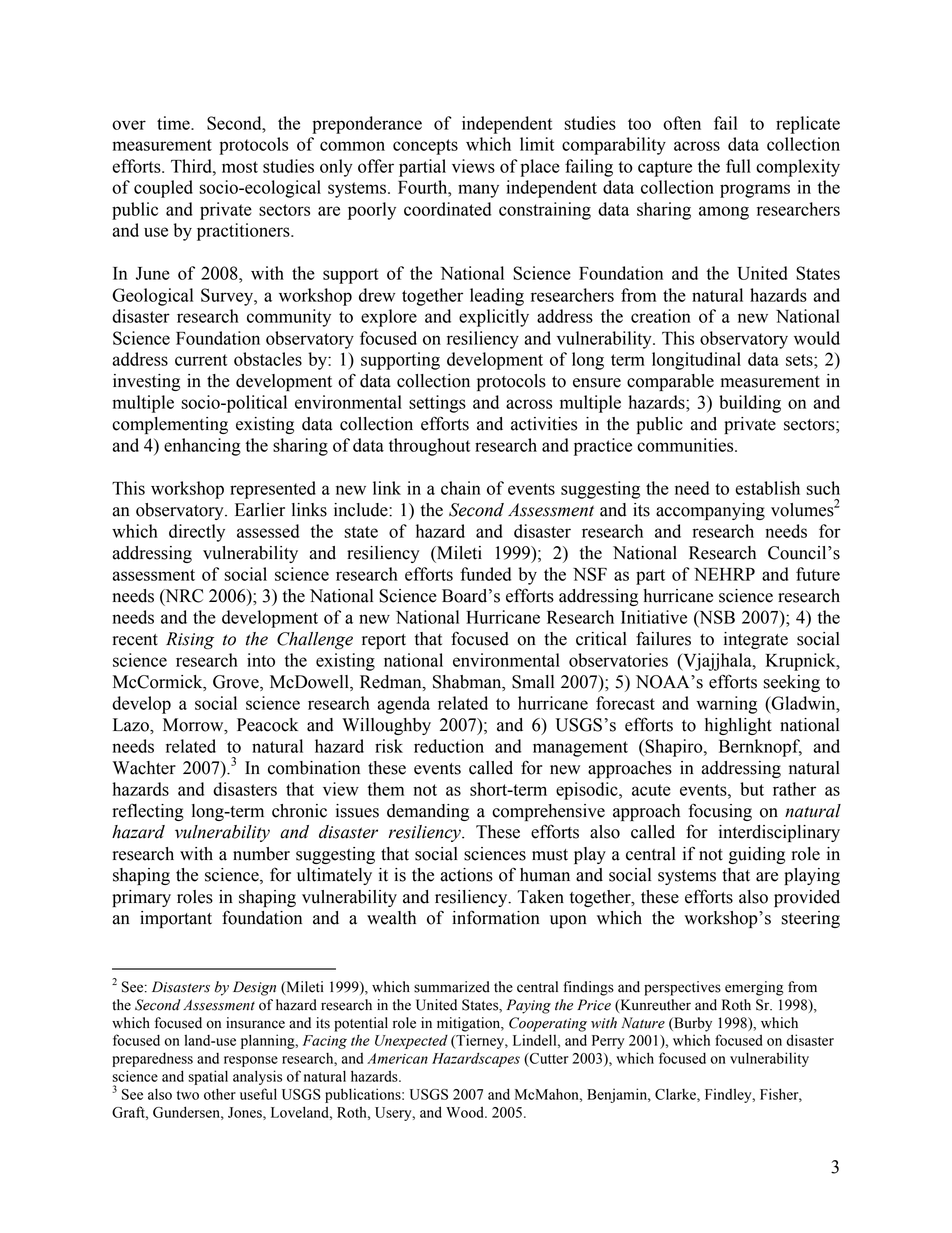 The height and width of the image is (1233, 952). Describe the element at coordinates (240, 167) in the image. I see `most` at that location.
